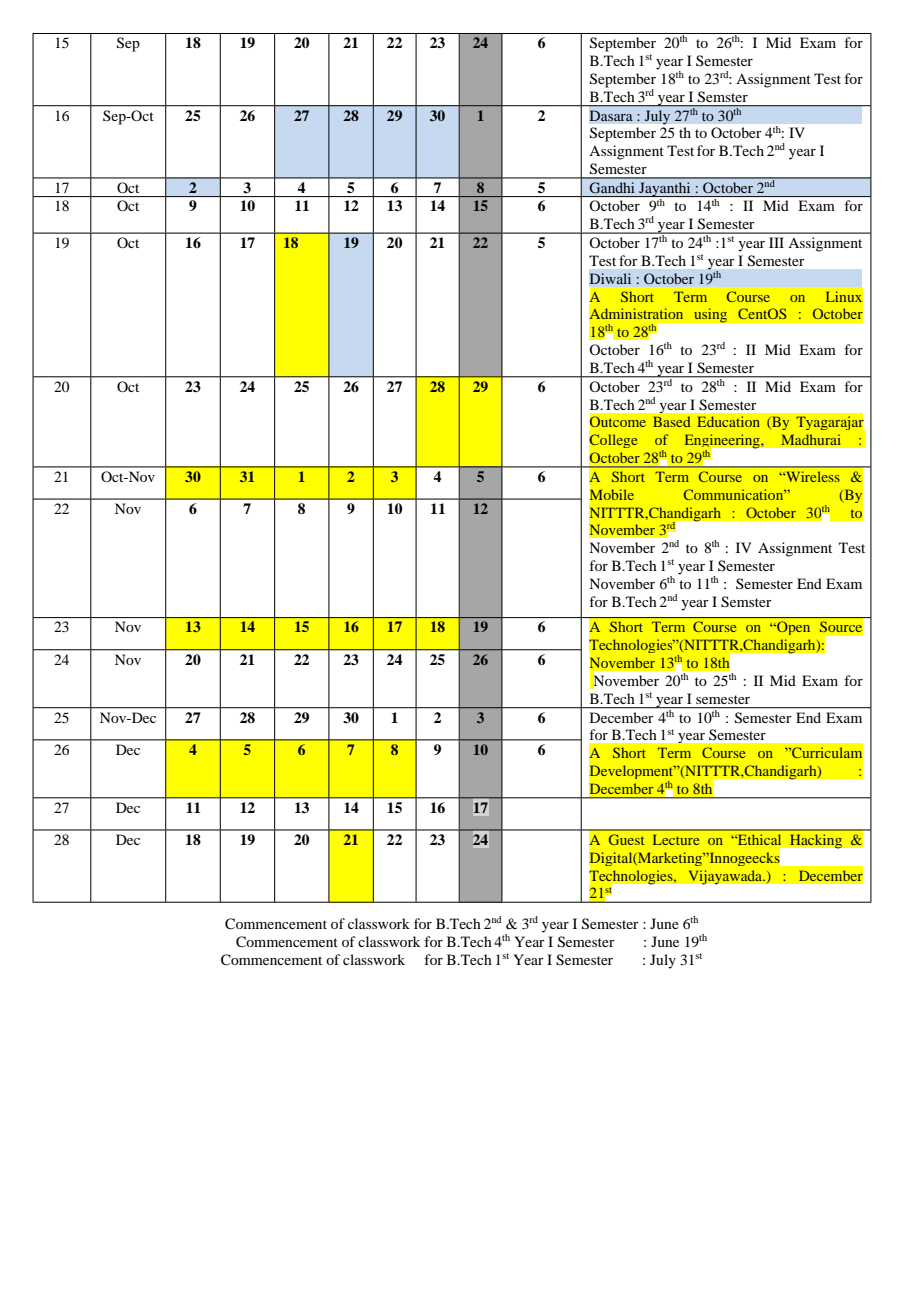  I want to click on Diwali, so click(610, 278).
